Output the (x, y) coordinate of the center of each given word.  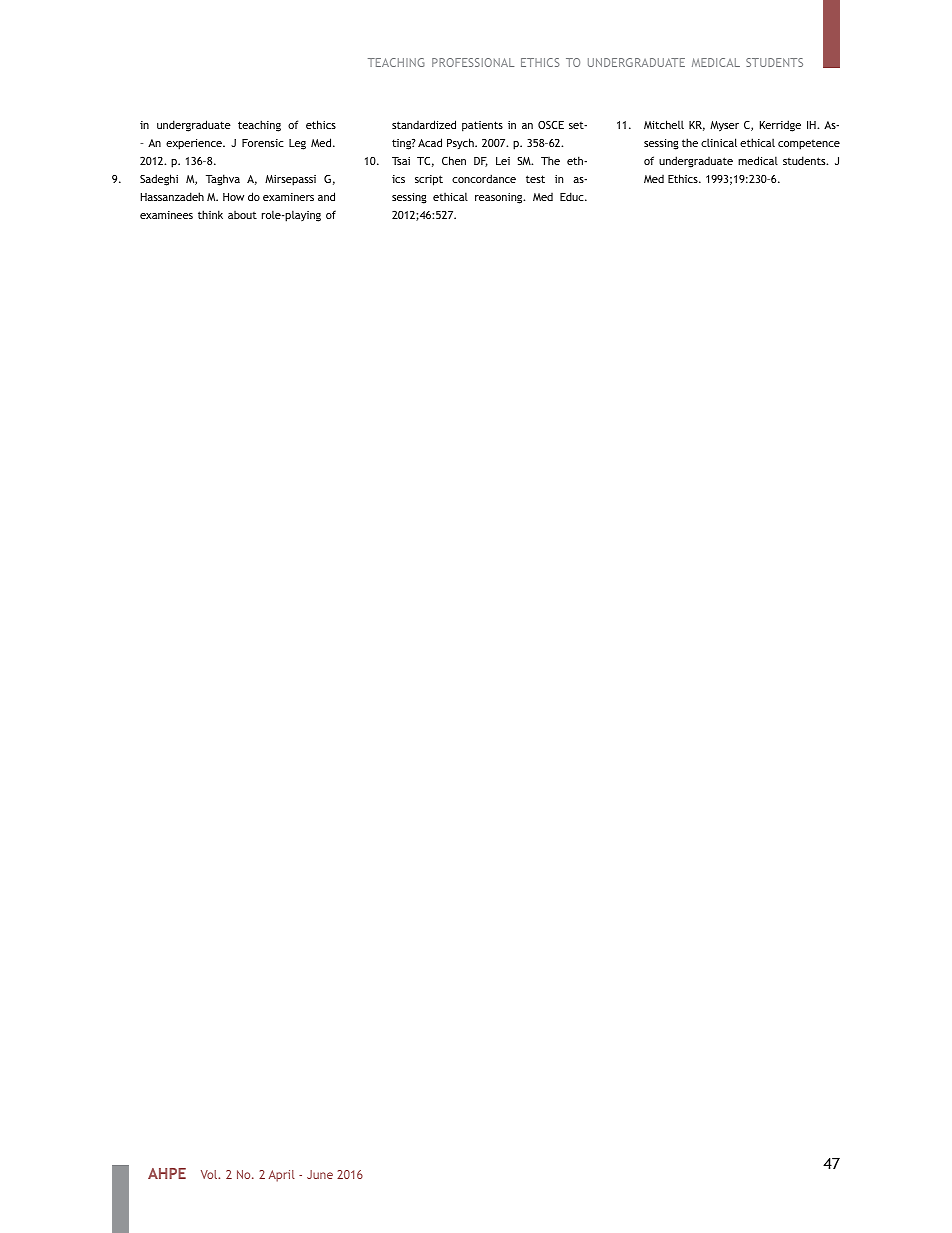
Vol (210, 1174)
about (242, 215)
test (535, 179)
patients (482, 126)
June (320, 1174)
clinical (719, 142)
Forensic (263, 143)
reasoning (500, 198)
